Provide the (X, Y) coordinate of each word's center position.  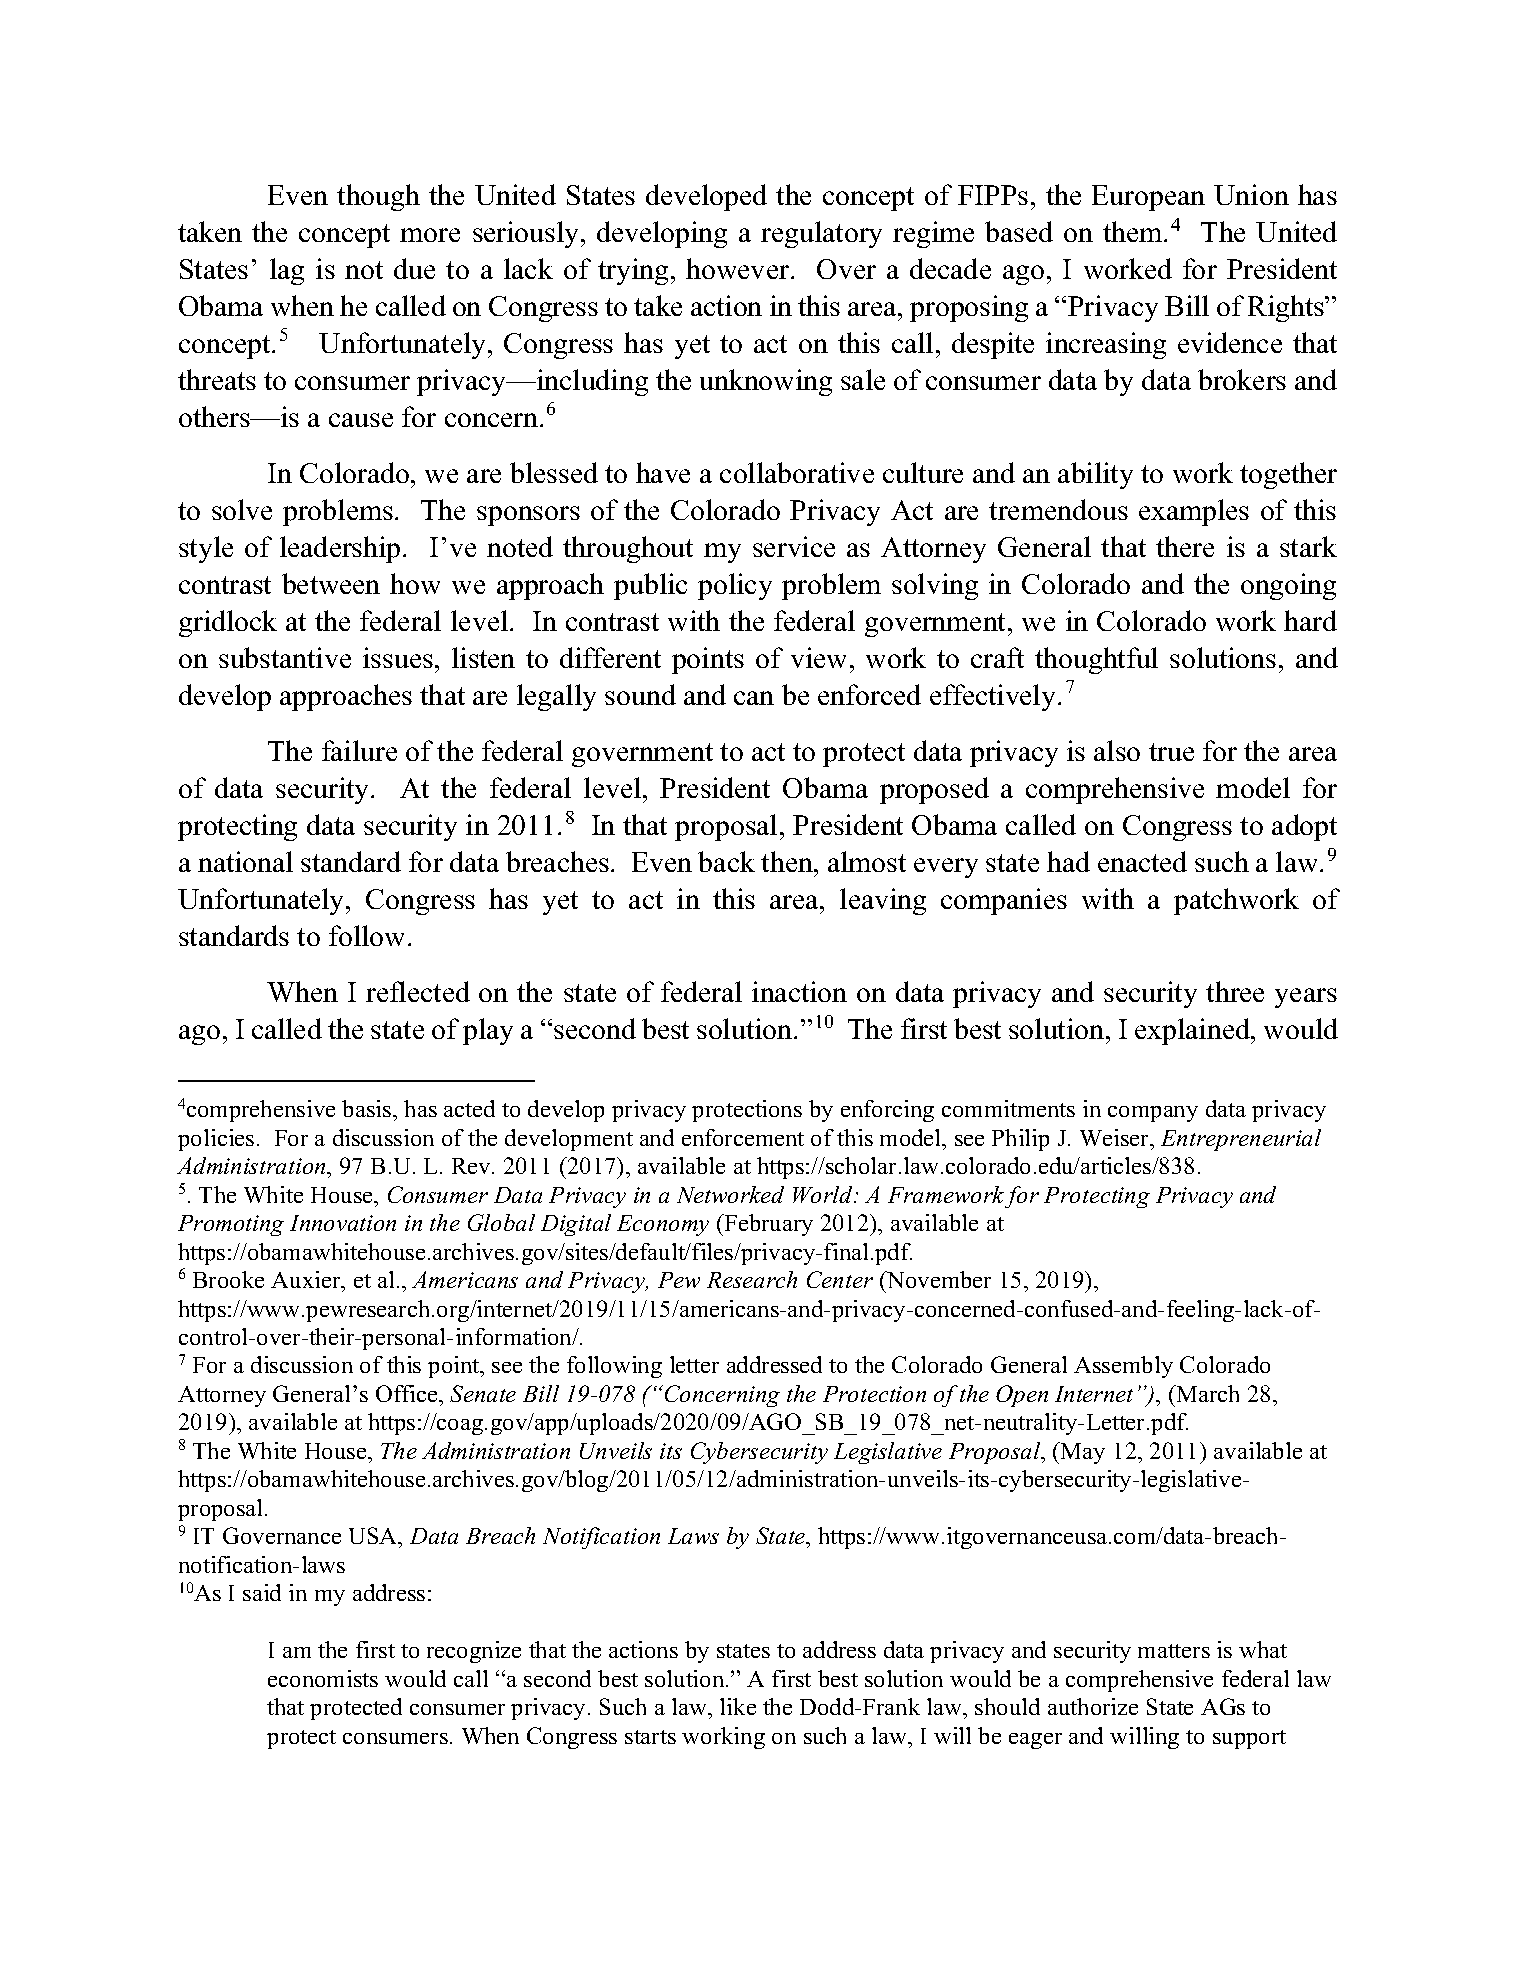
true (1171, 752)
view (818, 657)
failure (359, 750)
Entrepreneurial (1241, 1140)
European (1148, 198)
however (739, 268)
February (767, 1225)
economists (323, 1678)
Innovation (343, 1223)
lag (287, 271)
